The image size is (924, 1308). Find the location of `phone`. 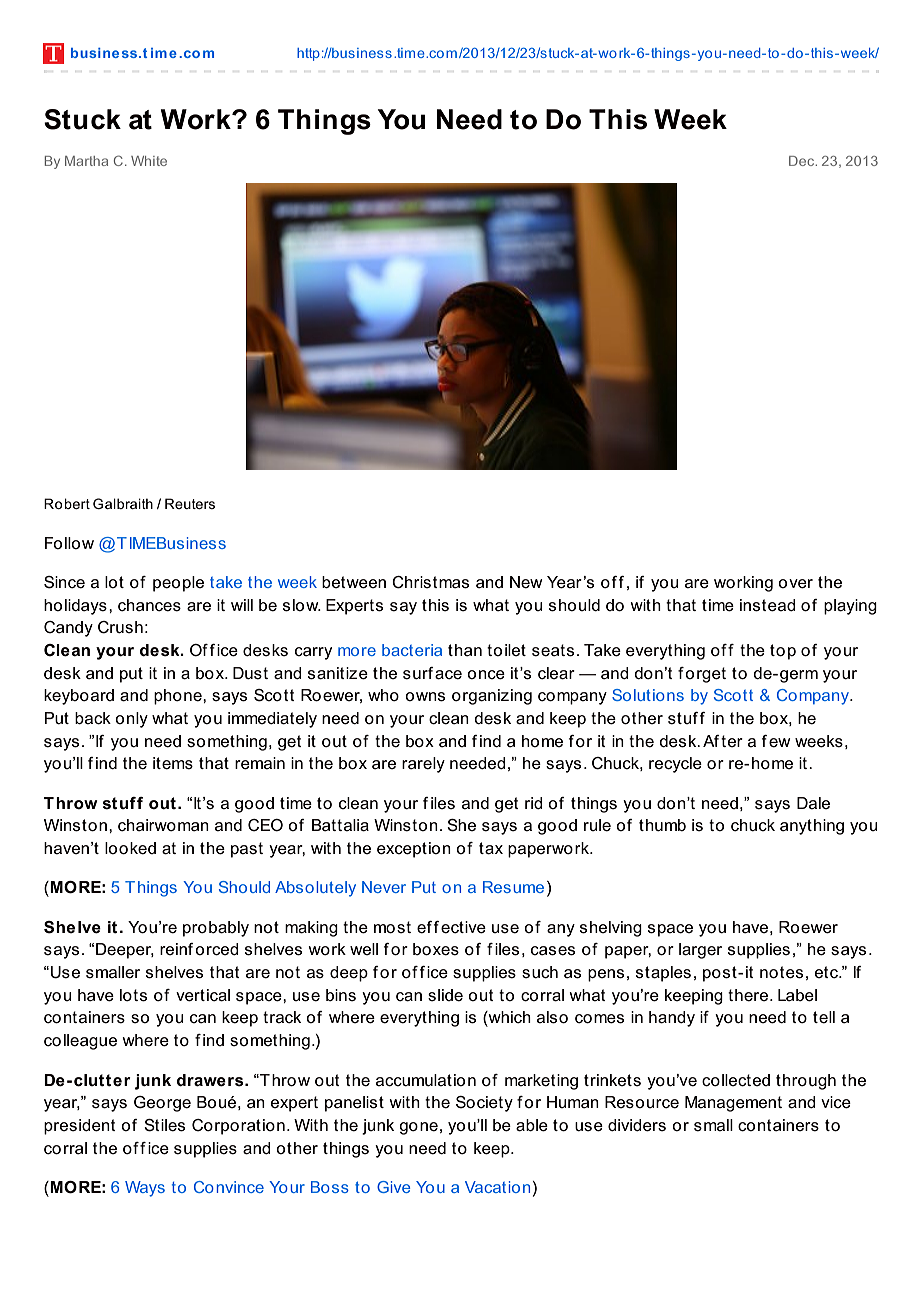

phone is located at coordinates (179, 697).
